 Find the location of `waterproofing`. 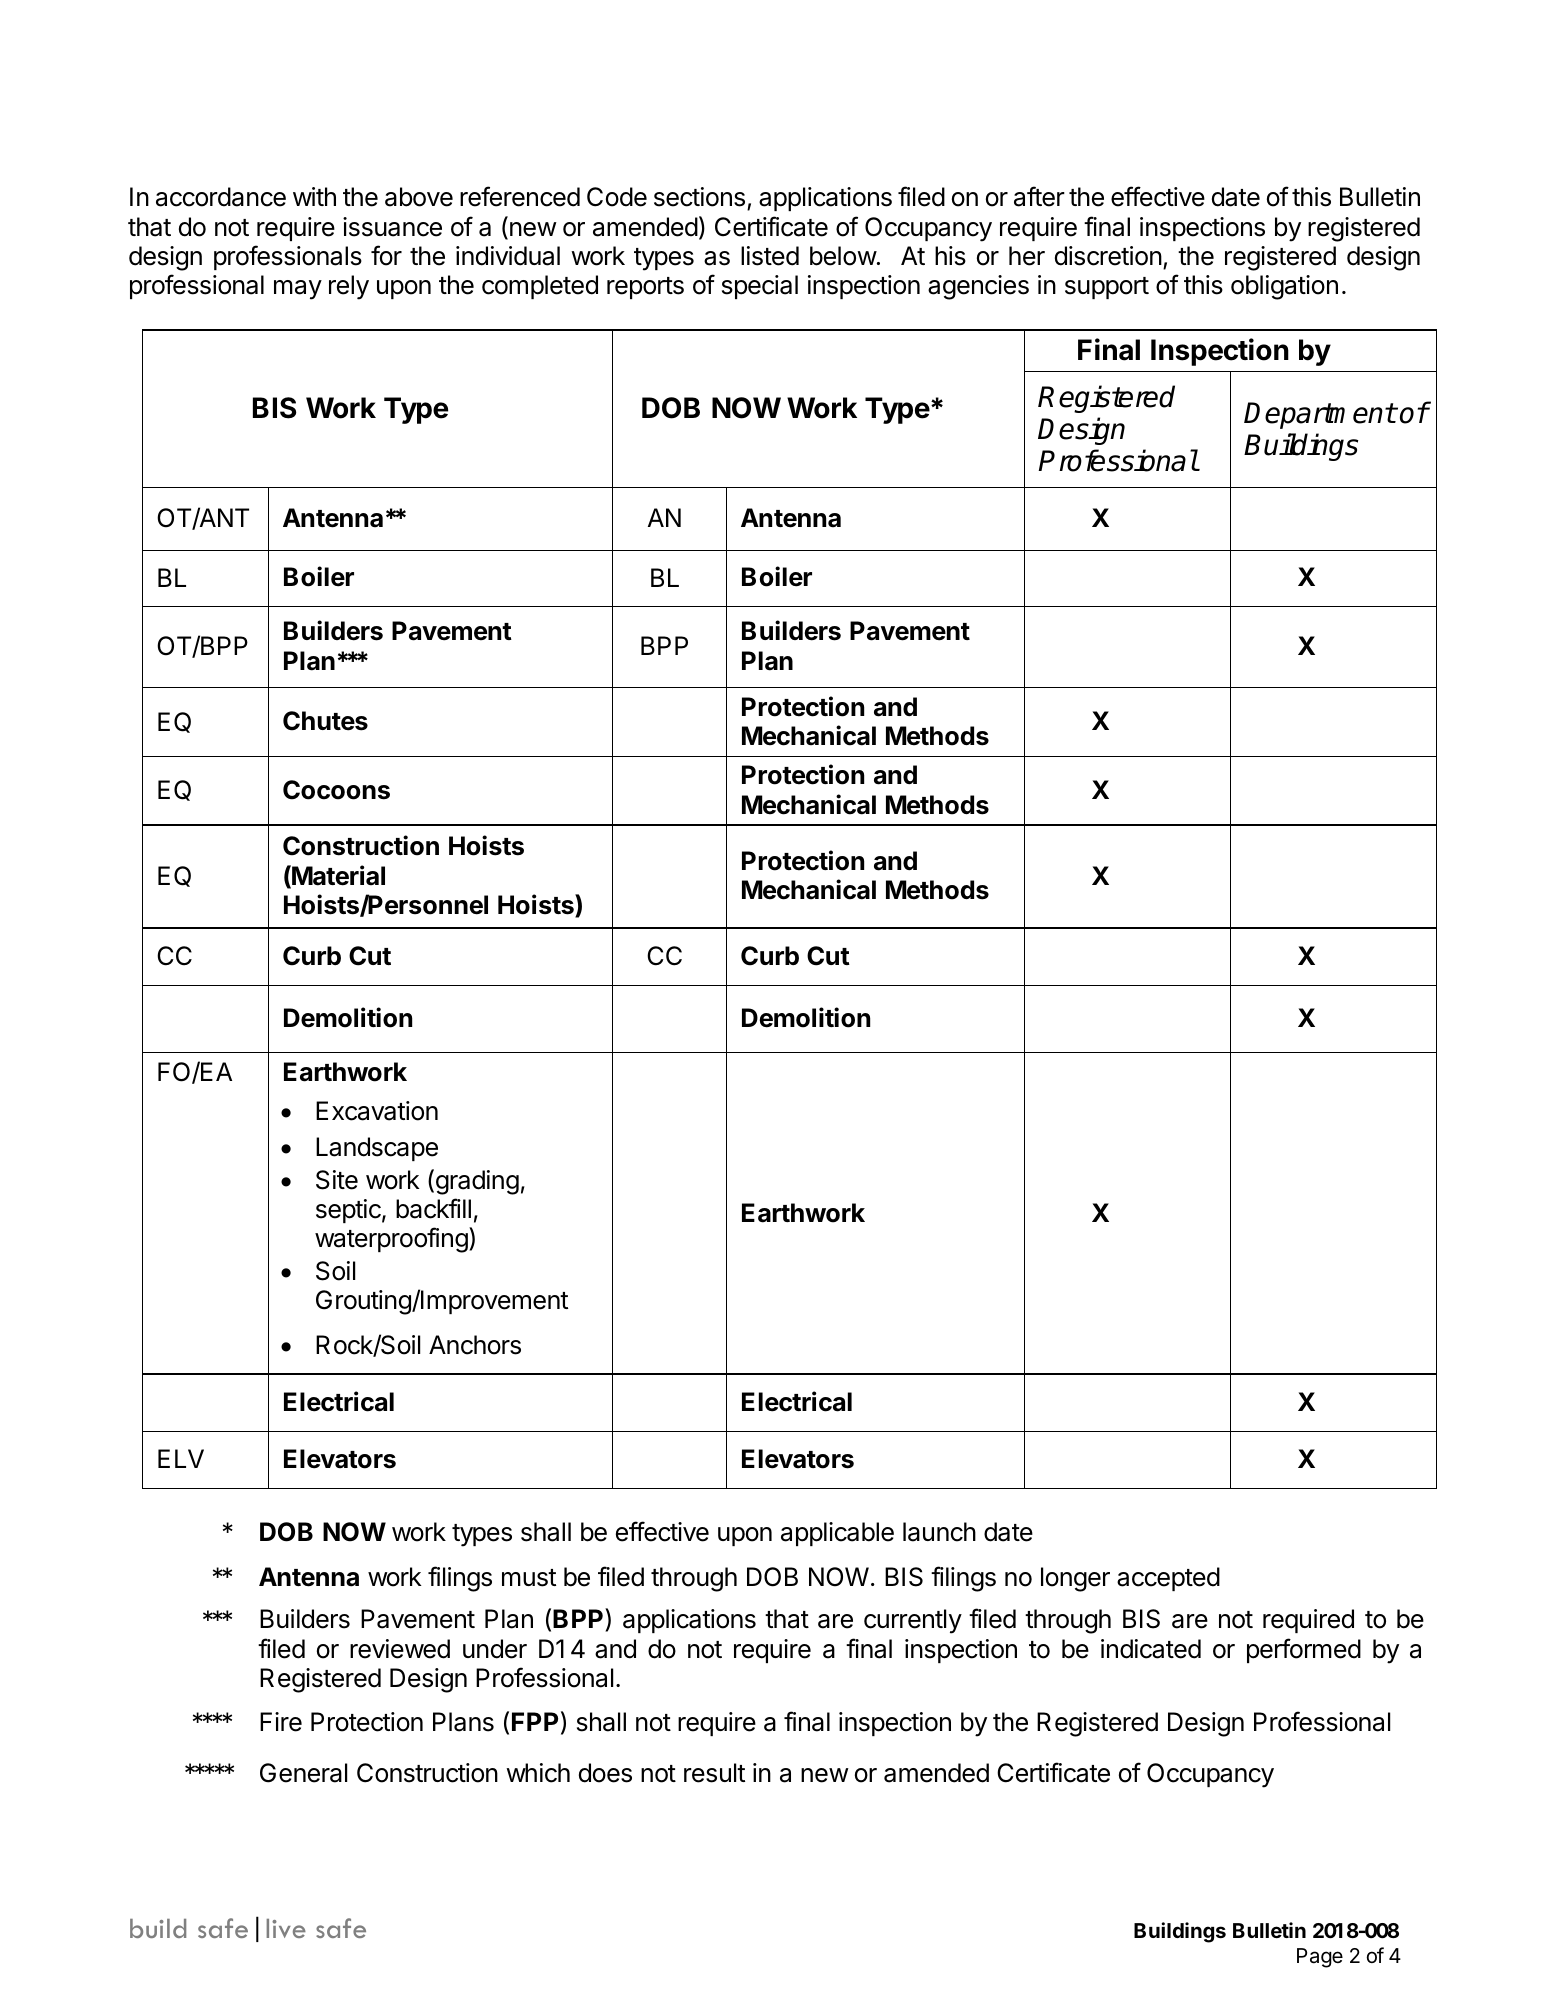

waterproofing is located at coordinates (391, 1240).
